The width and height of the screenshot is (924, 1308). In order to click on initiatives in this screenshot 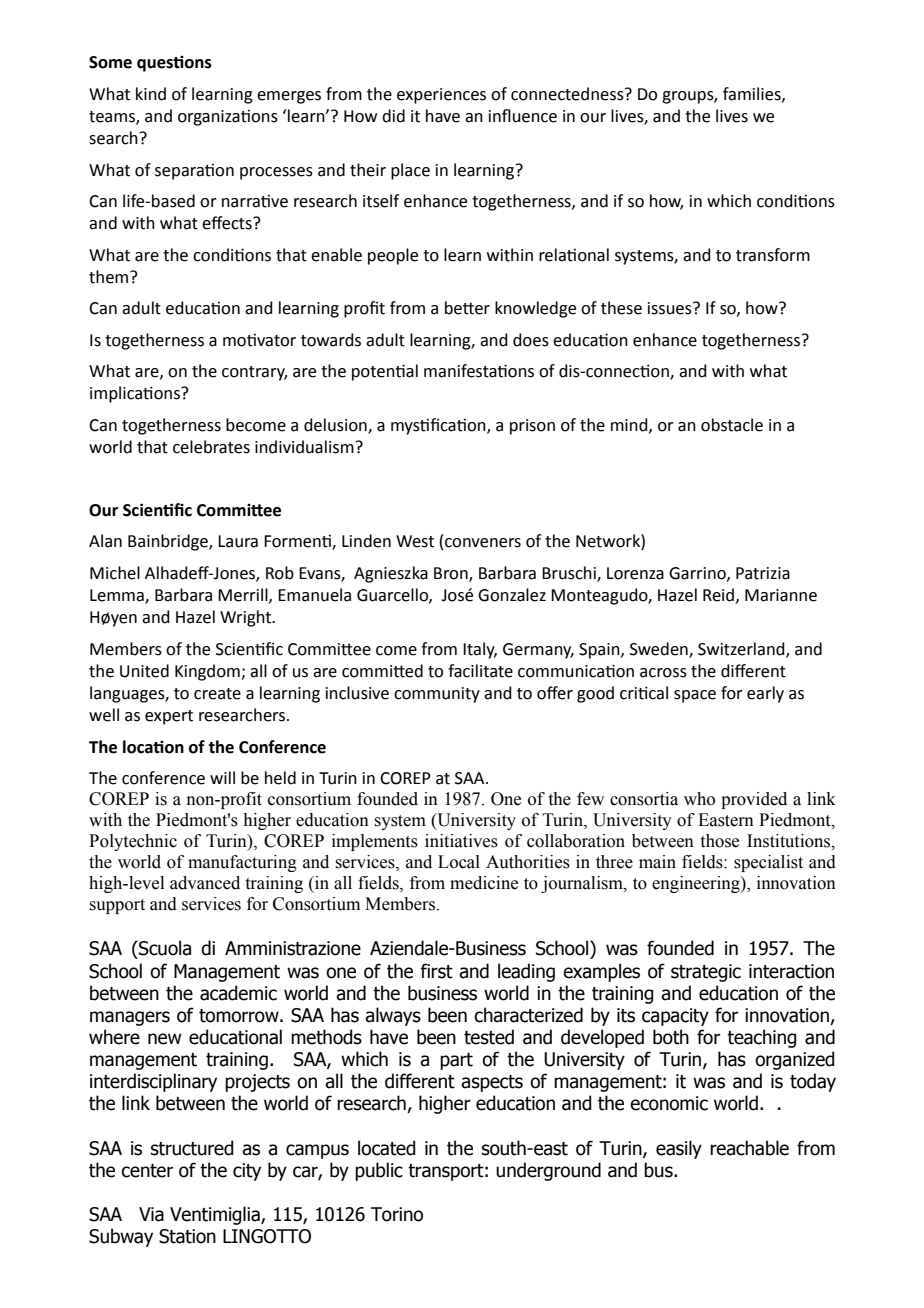, I will do `click(461, 841)`.
